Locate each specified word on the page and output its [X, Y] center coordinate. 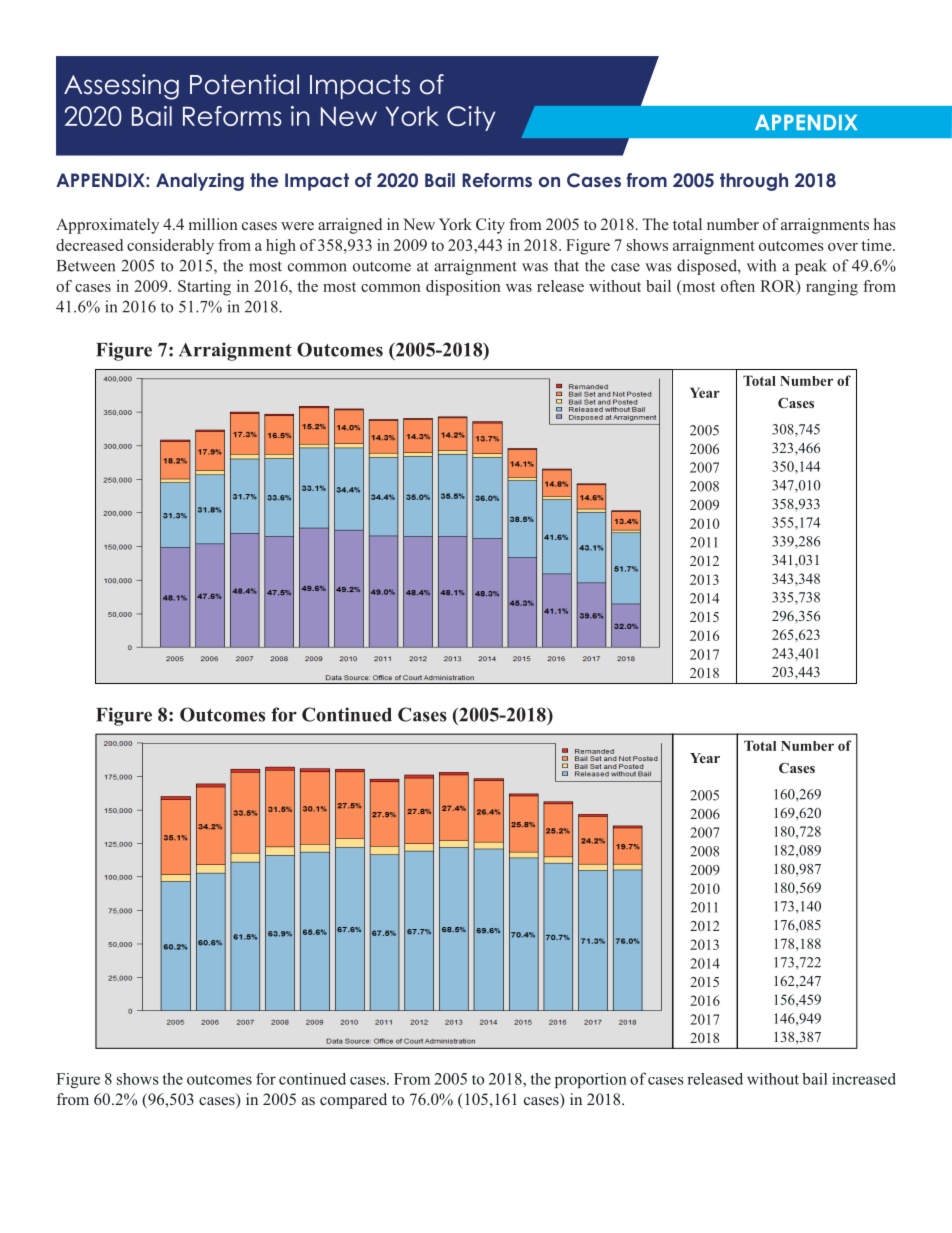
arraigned [350, 226]
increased [864, 1079]
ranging [832, 288]
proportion [591, 1080]
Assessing [121, 87]
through [754, 182]
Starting [204, 288]
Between [86, 266]
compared [353, 1101]
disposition [463, 288]
